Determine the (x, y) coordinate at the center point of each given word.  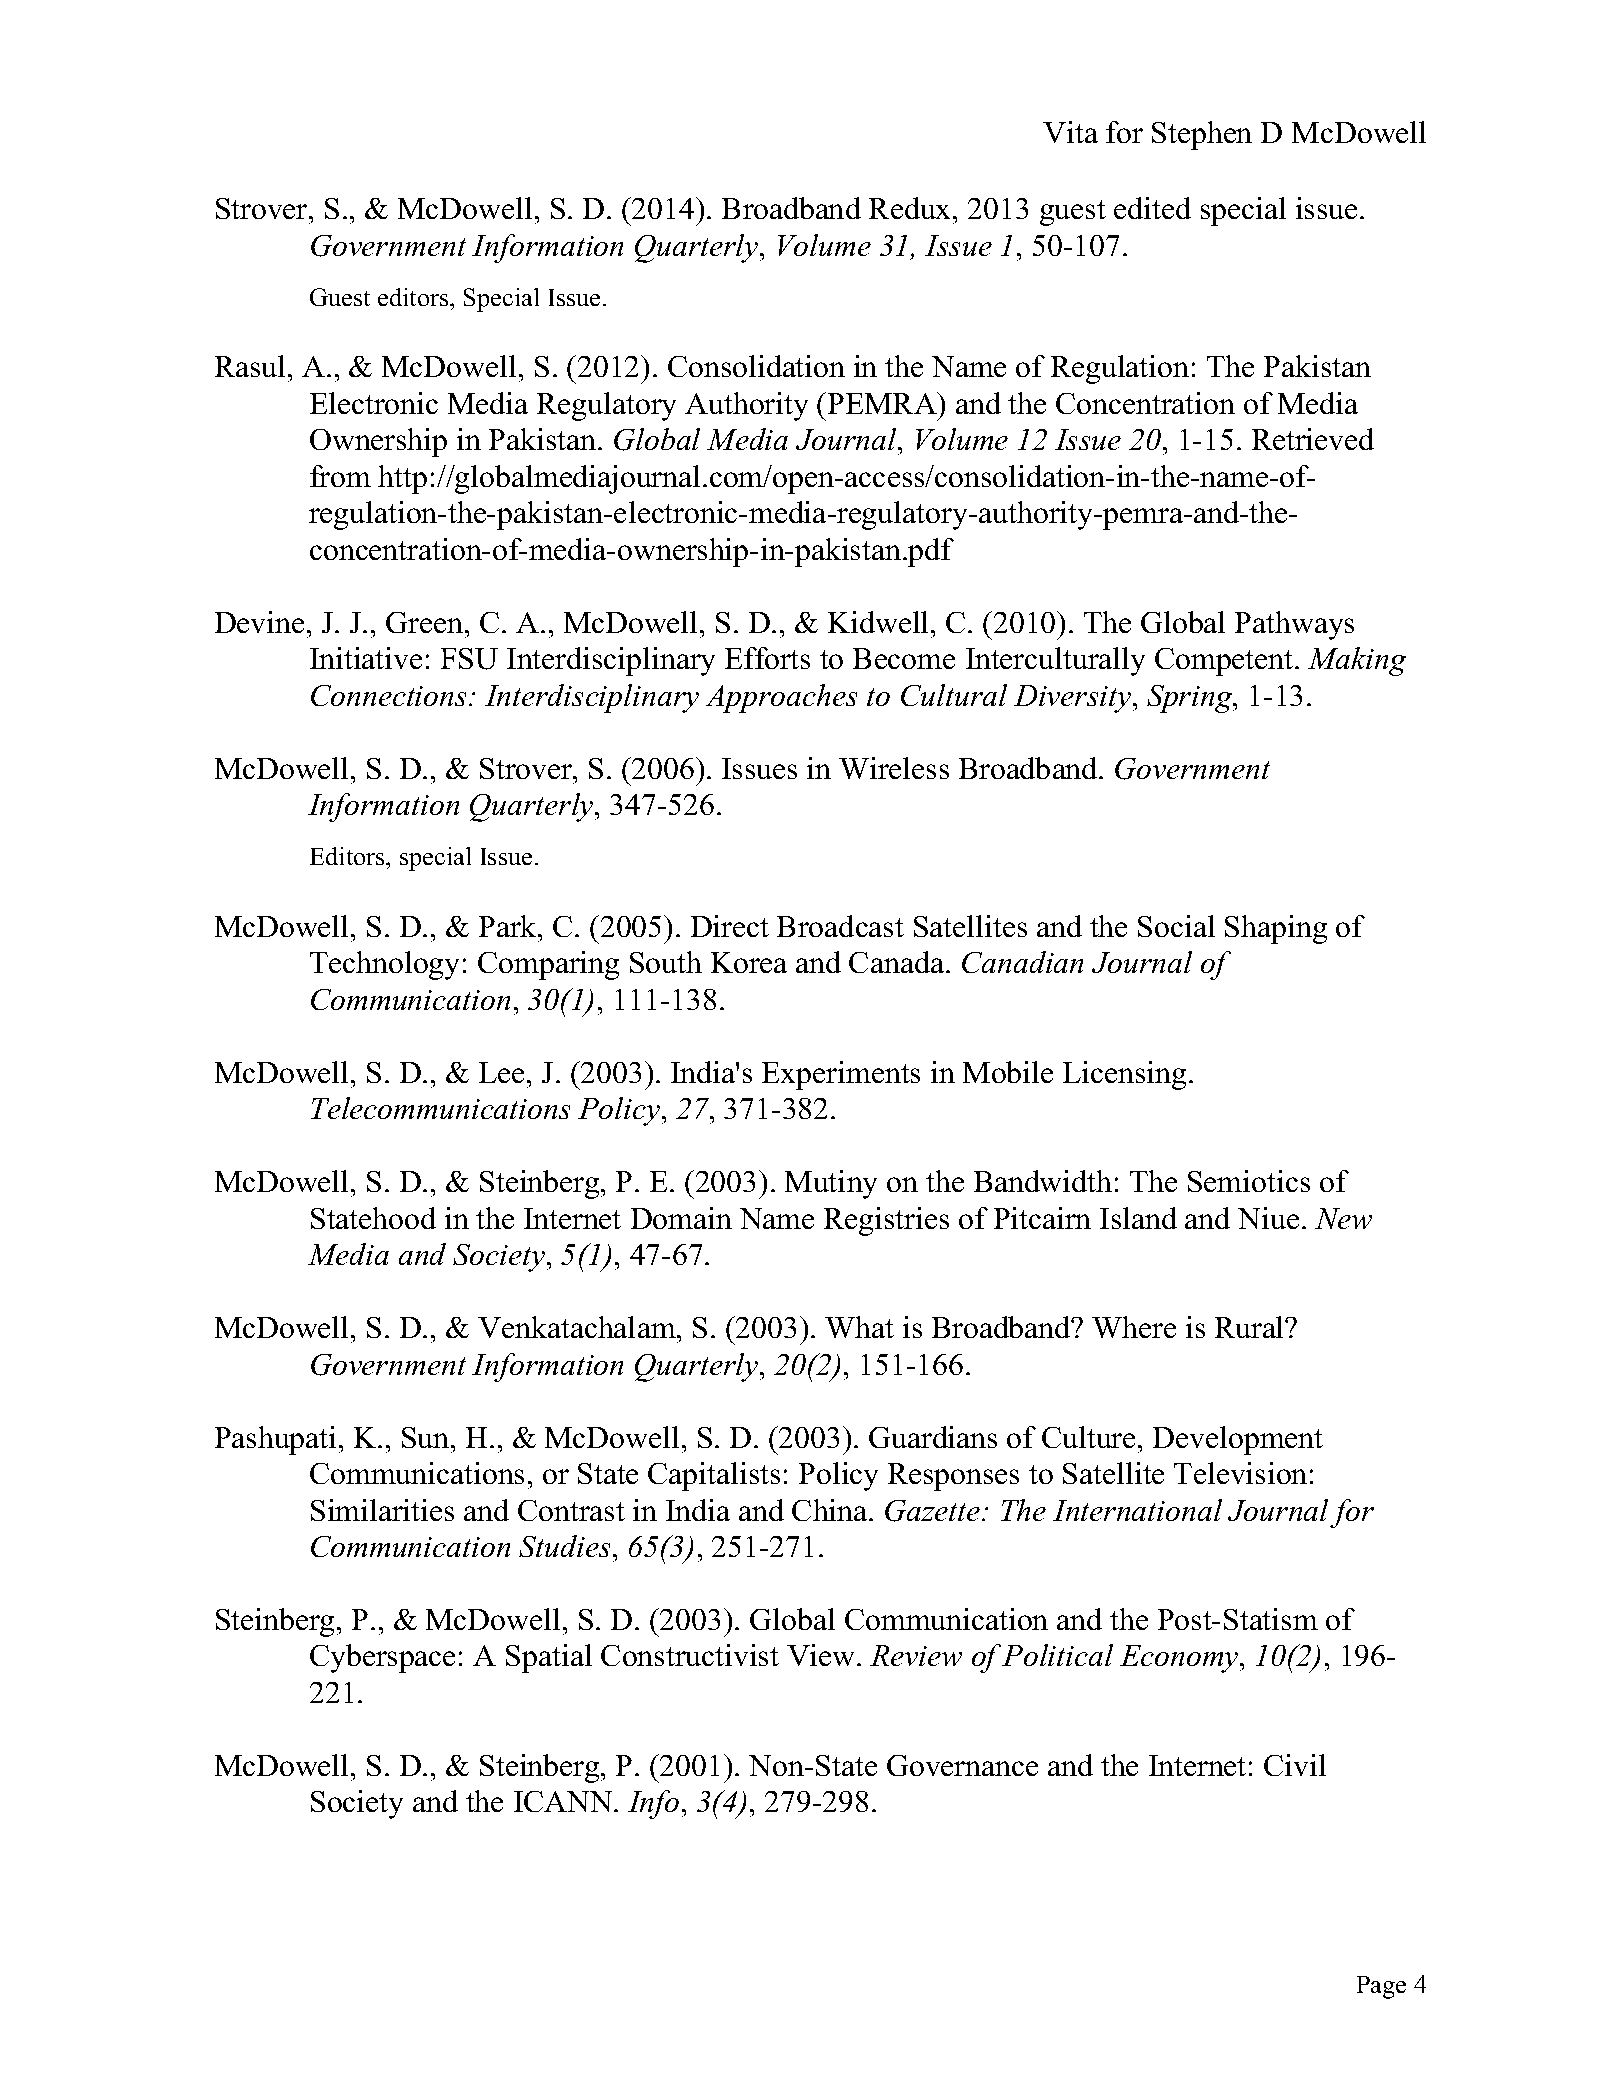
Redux (911, 208)
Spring (1191, 699)
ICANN (564, 1801)
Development (1238, 1440)
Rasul (250, 366)
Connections (390, 695)
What (859, 1327)
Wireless (894, 768)
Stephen (1202, 135)
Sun (427, 1437)
